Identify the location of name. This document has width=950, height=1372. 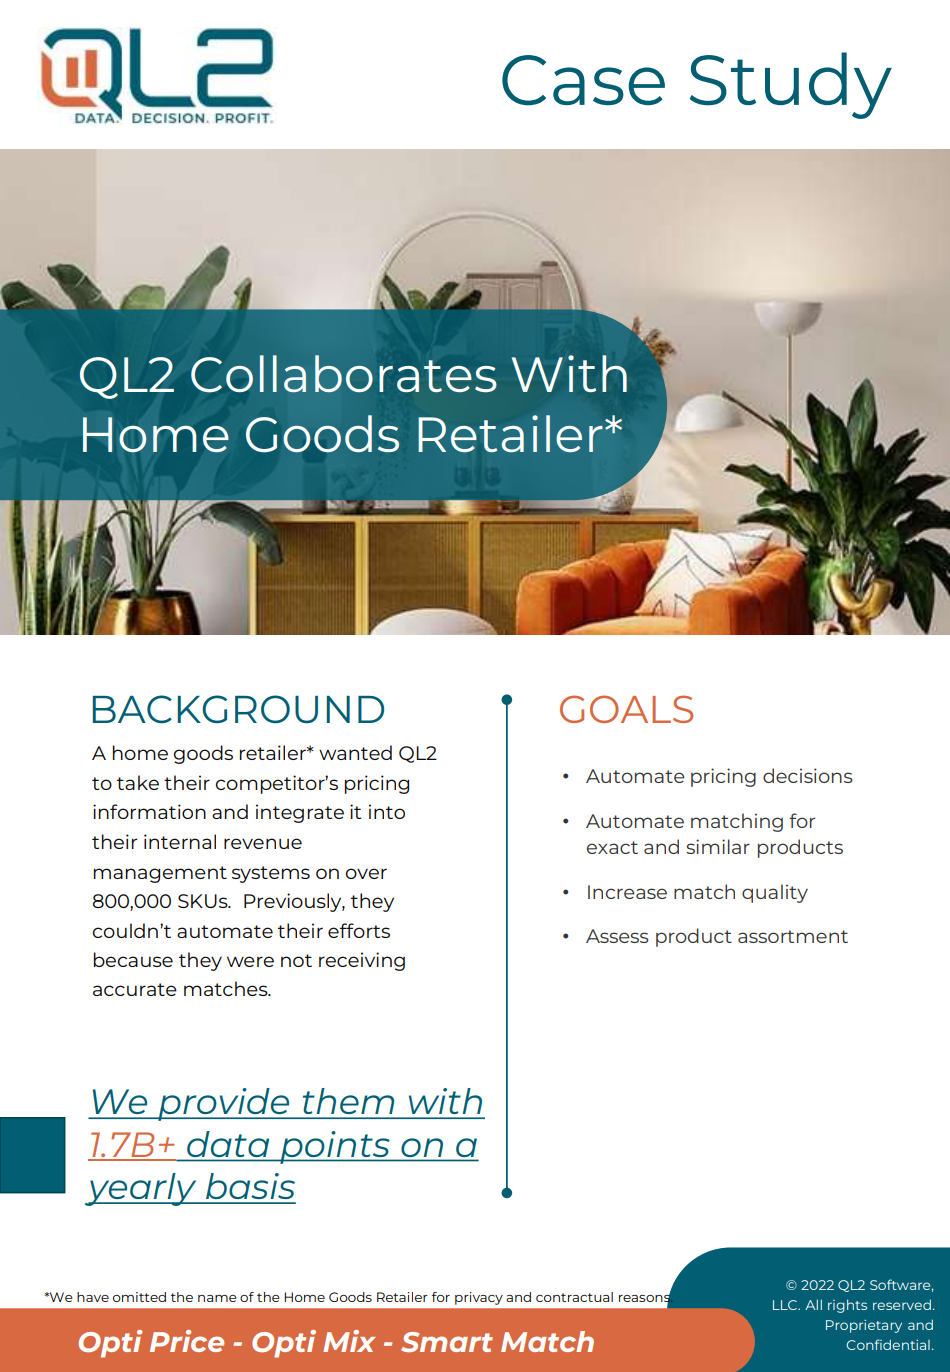
(217, 1298).
